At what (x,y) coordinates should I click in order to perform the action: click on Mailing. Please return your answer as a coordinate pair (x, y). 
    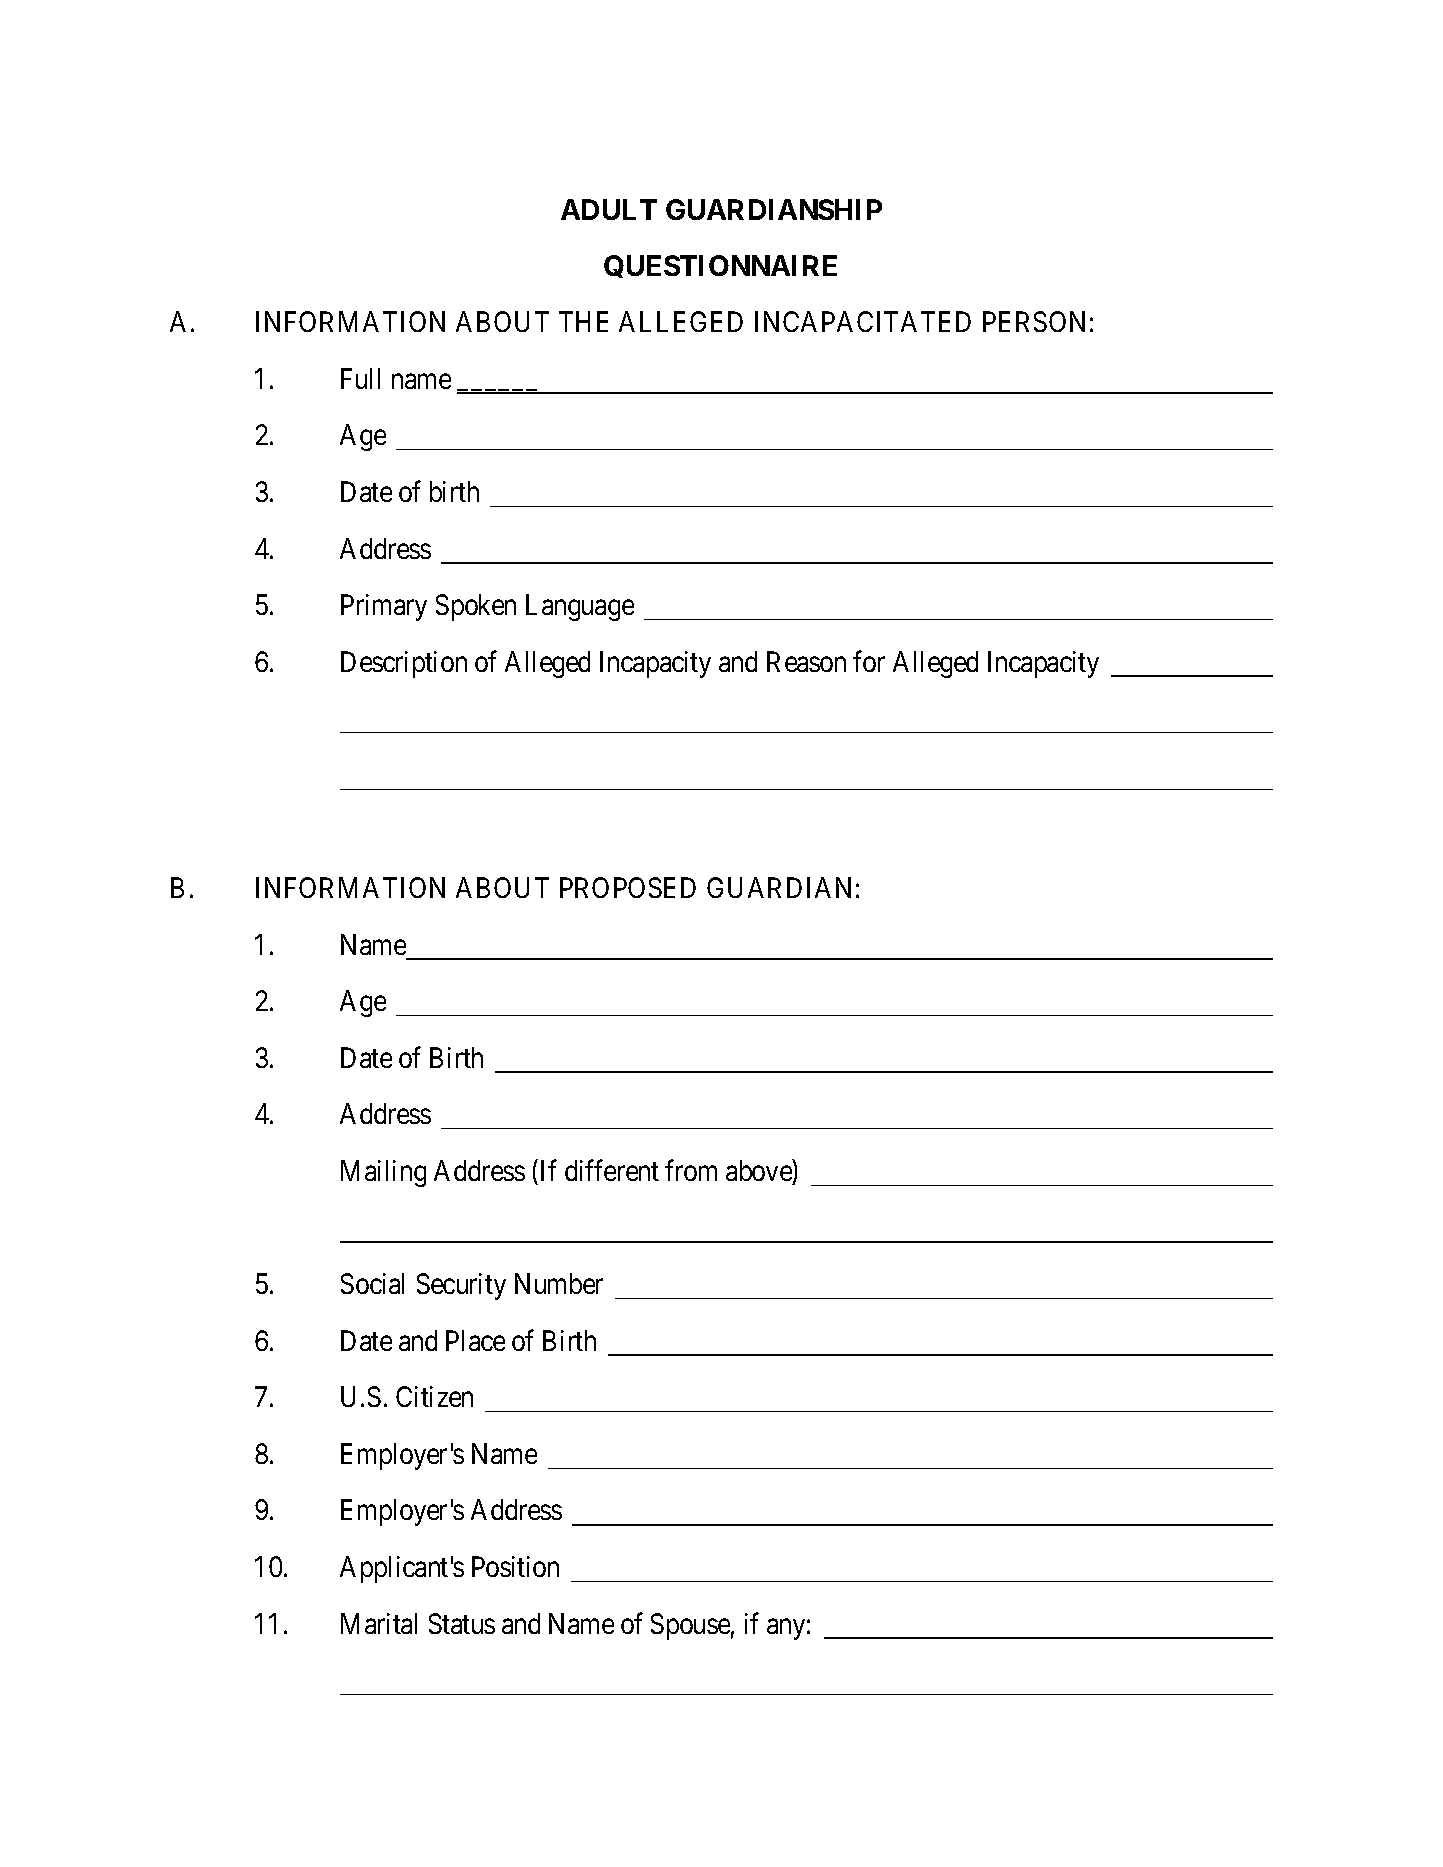
    Looking at the image, I should click on (383, 1173).
